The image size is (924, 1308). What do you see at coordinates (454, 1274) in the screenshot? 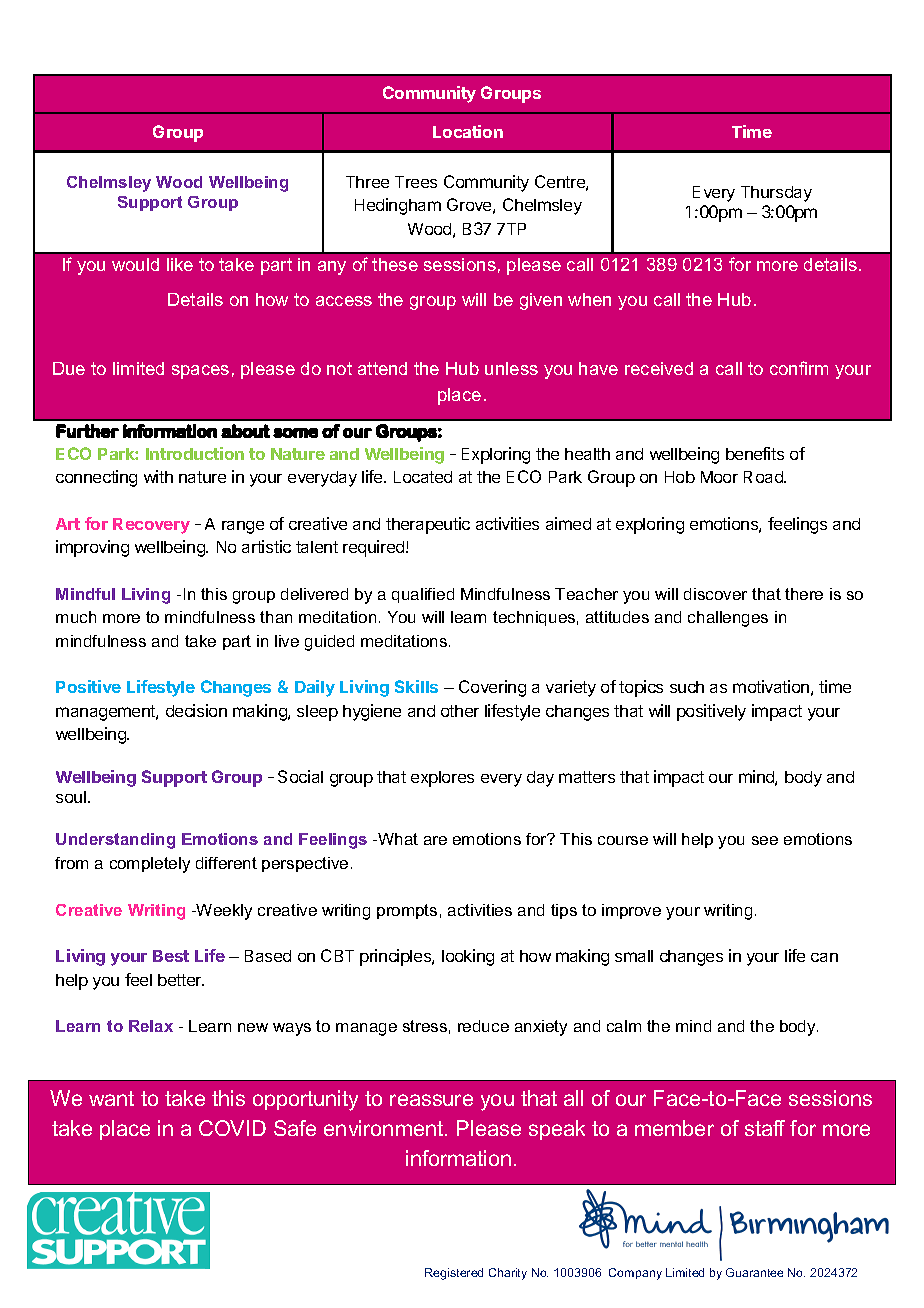
I see `Registered` at bounding box center [454, 1274].
